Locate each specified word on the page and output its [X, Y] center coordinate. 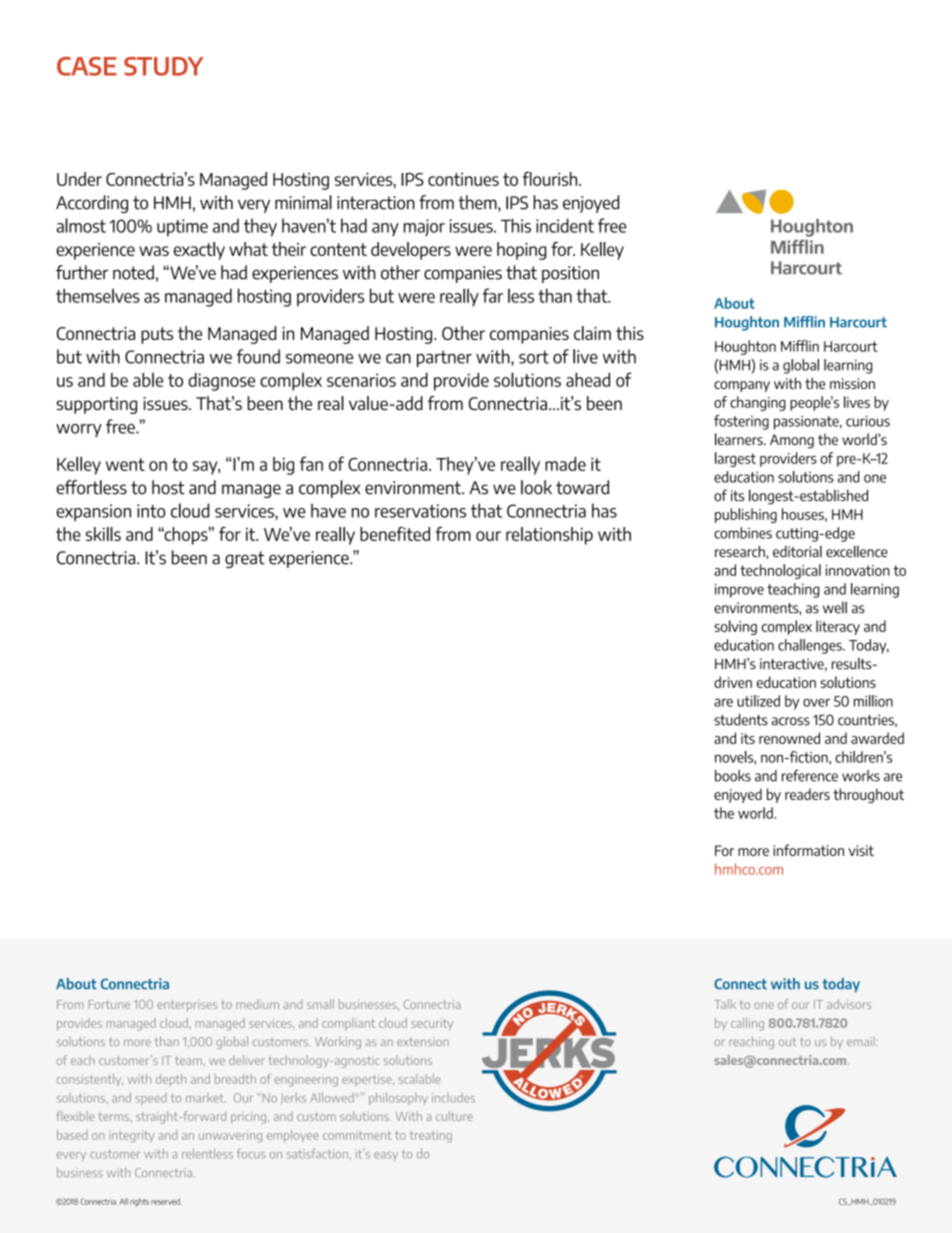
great [245, 559]
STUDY [164, 66]
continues [463, 179]
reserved [166, 1201]
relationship [549, 536]
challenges [811, 646]
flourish [551, 178]
